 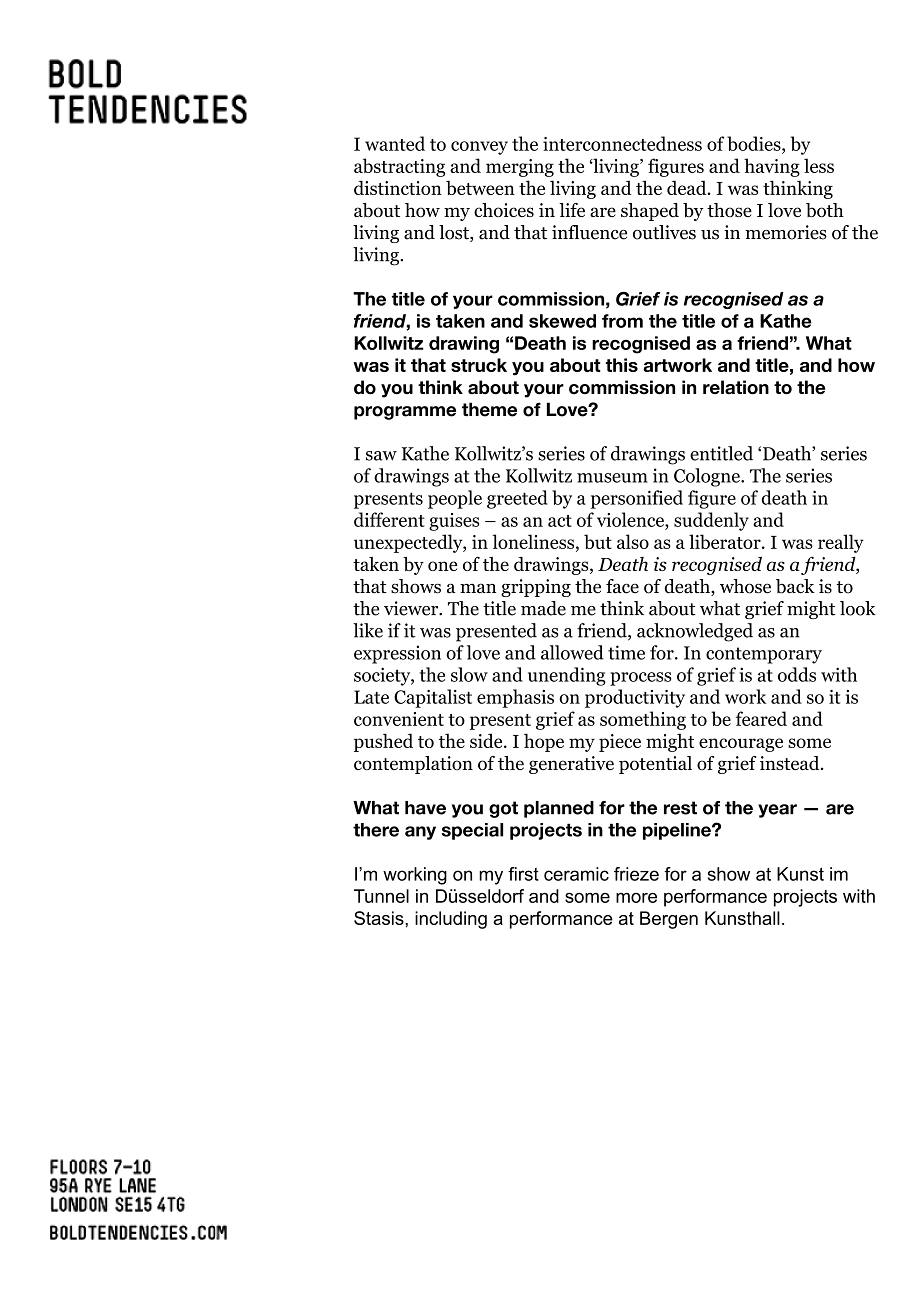 I want to click on productivity, so click(x=635, y=698).
